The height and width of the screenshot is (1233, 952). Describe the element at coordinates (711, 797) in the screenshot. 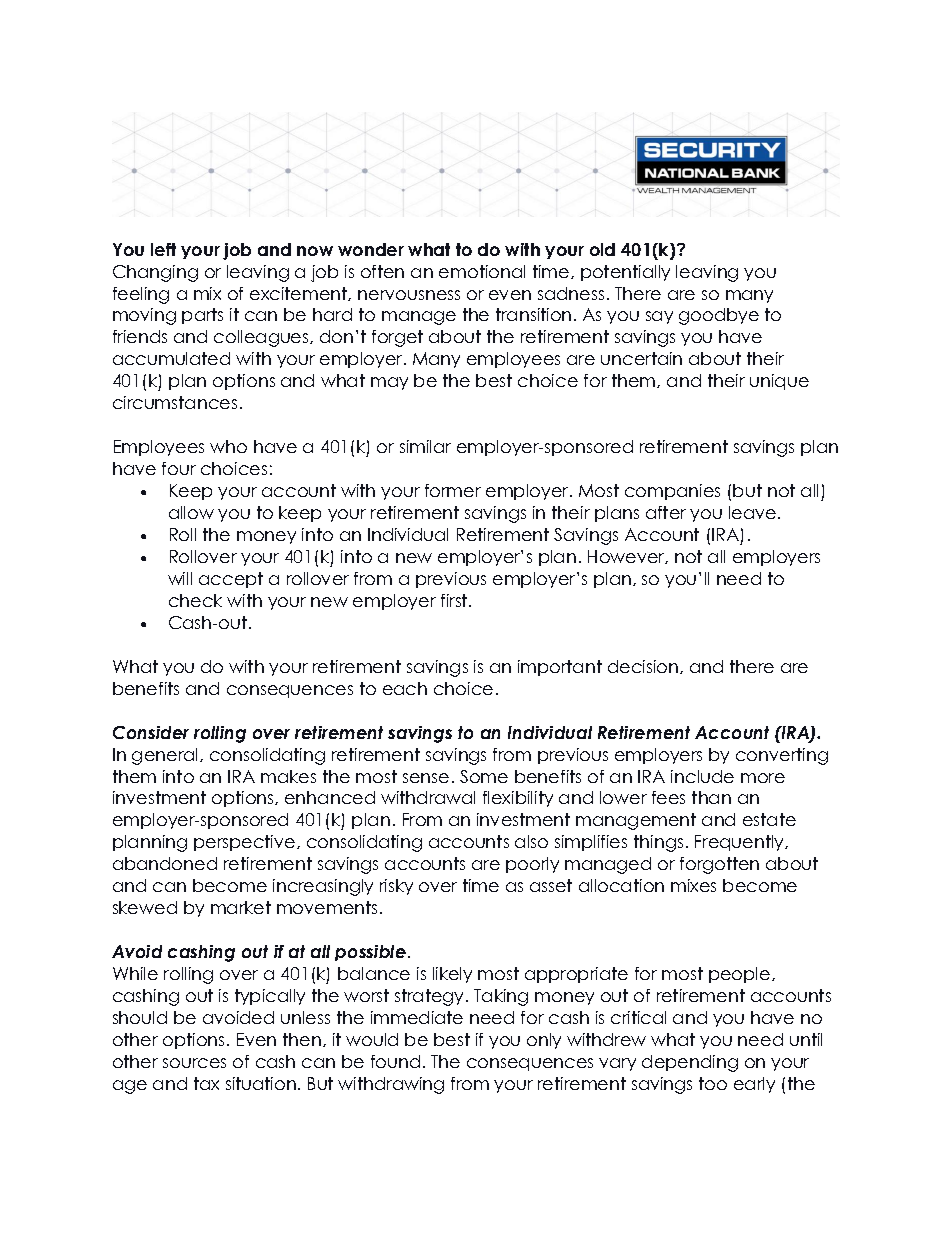

I see `than` at that location.
